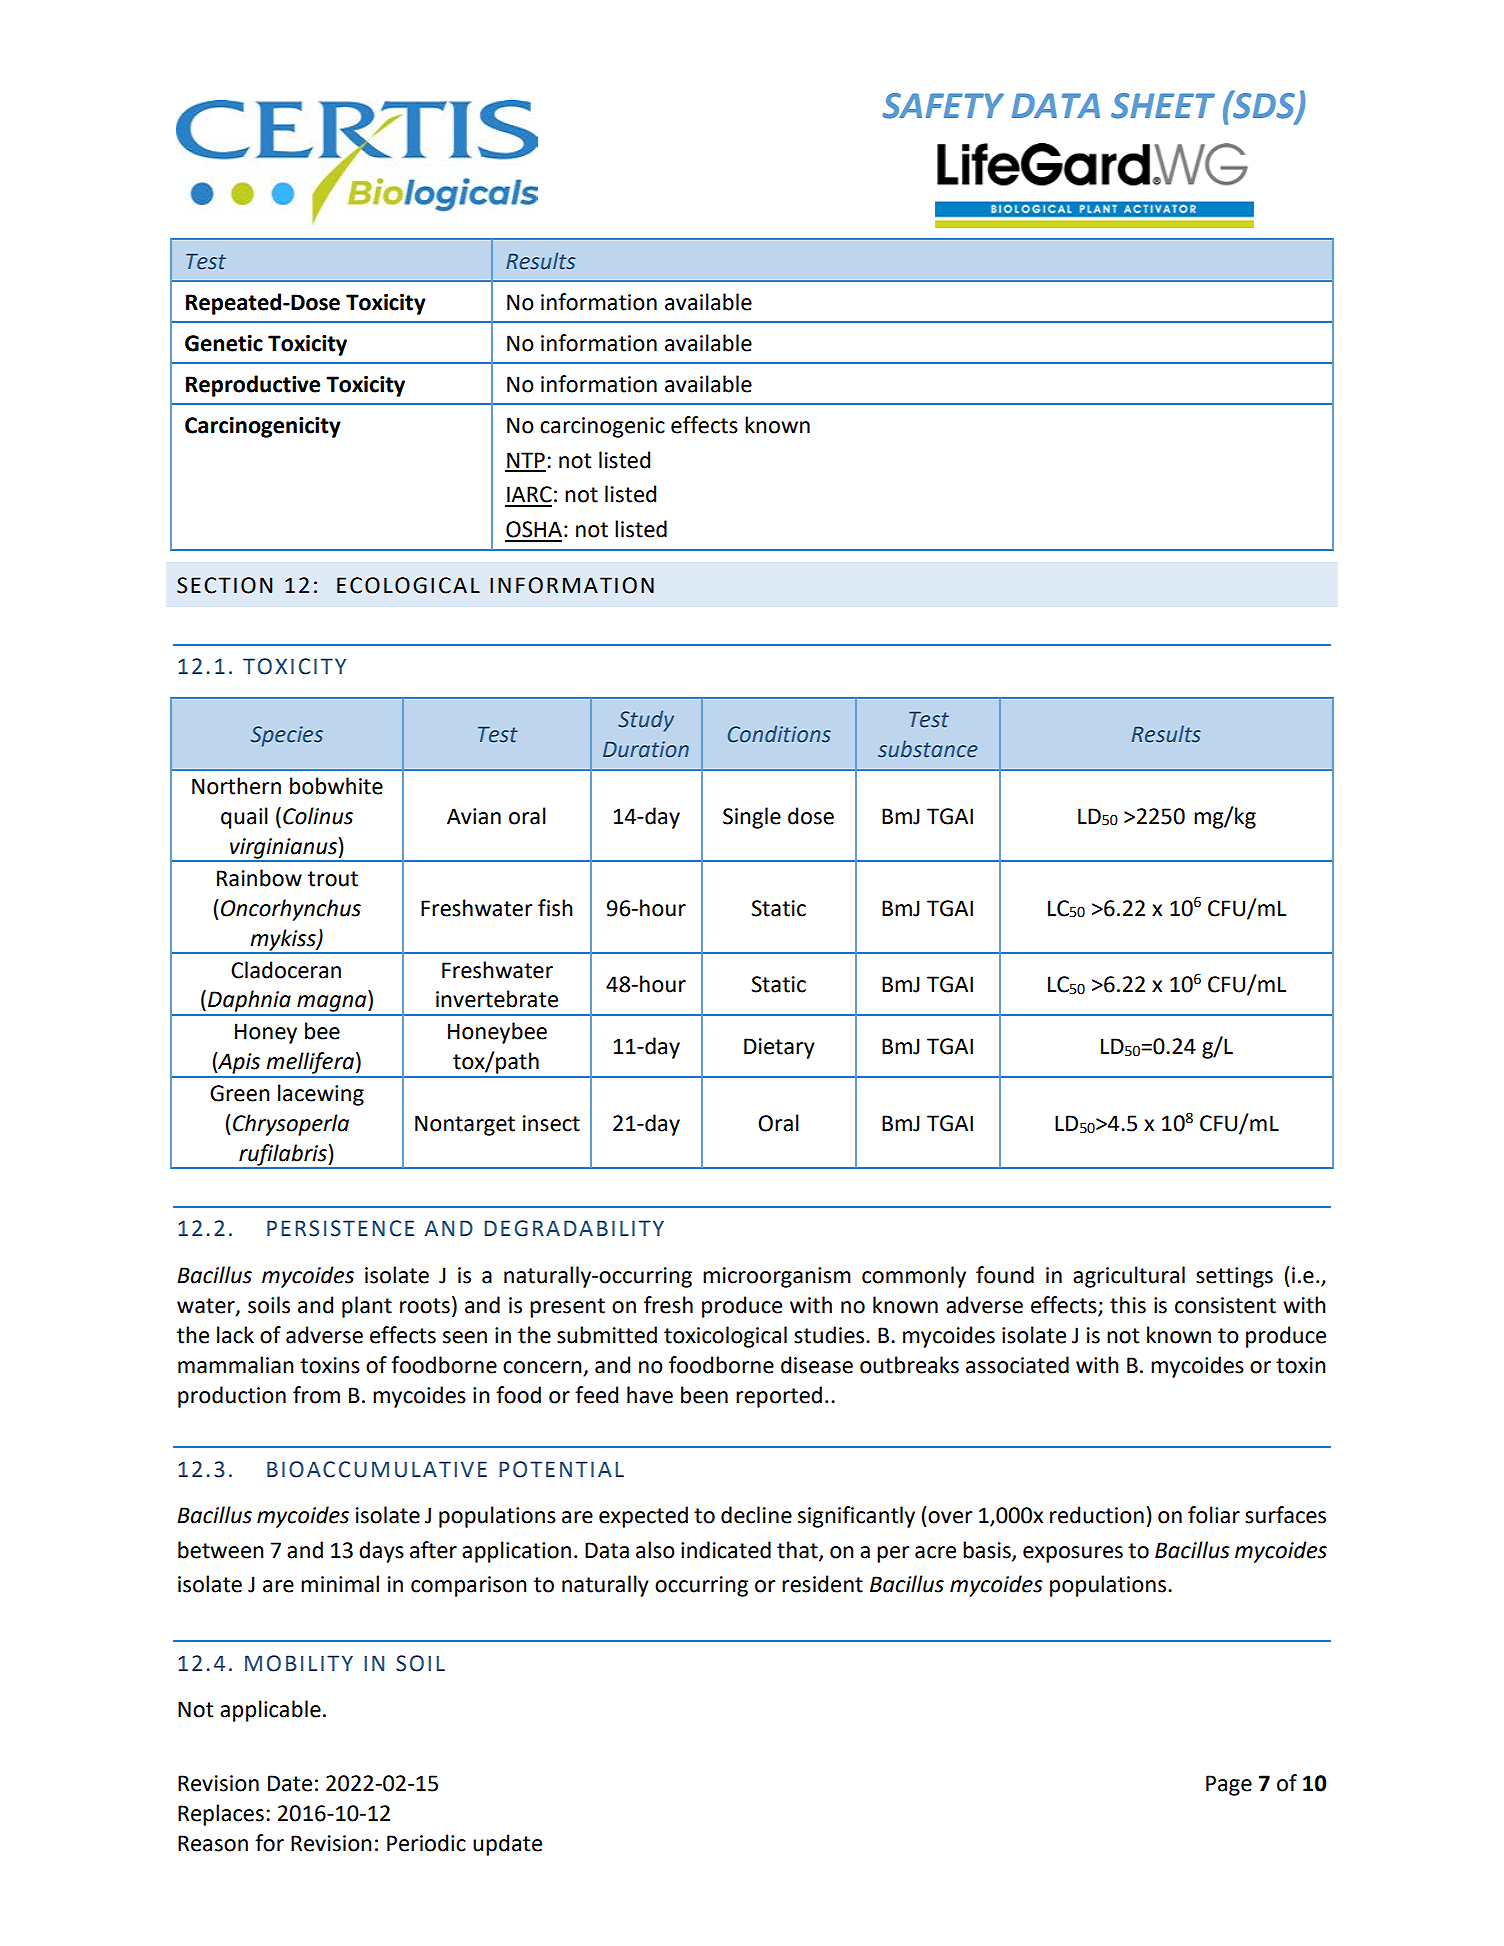 This screenshot has height=1946, width=1504. What do you see at coordinates (224, 343) in the screenshot?
I see `Genetic` at bounding box center [224, 343].
